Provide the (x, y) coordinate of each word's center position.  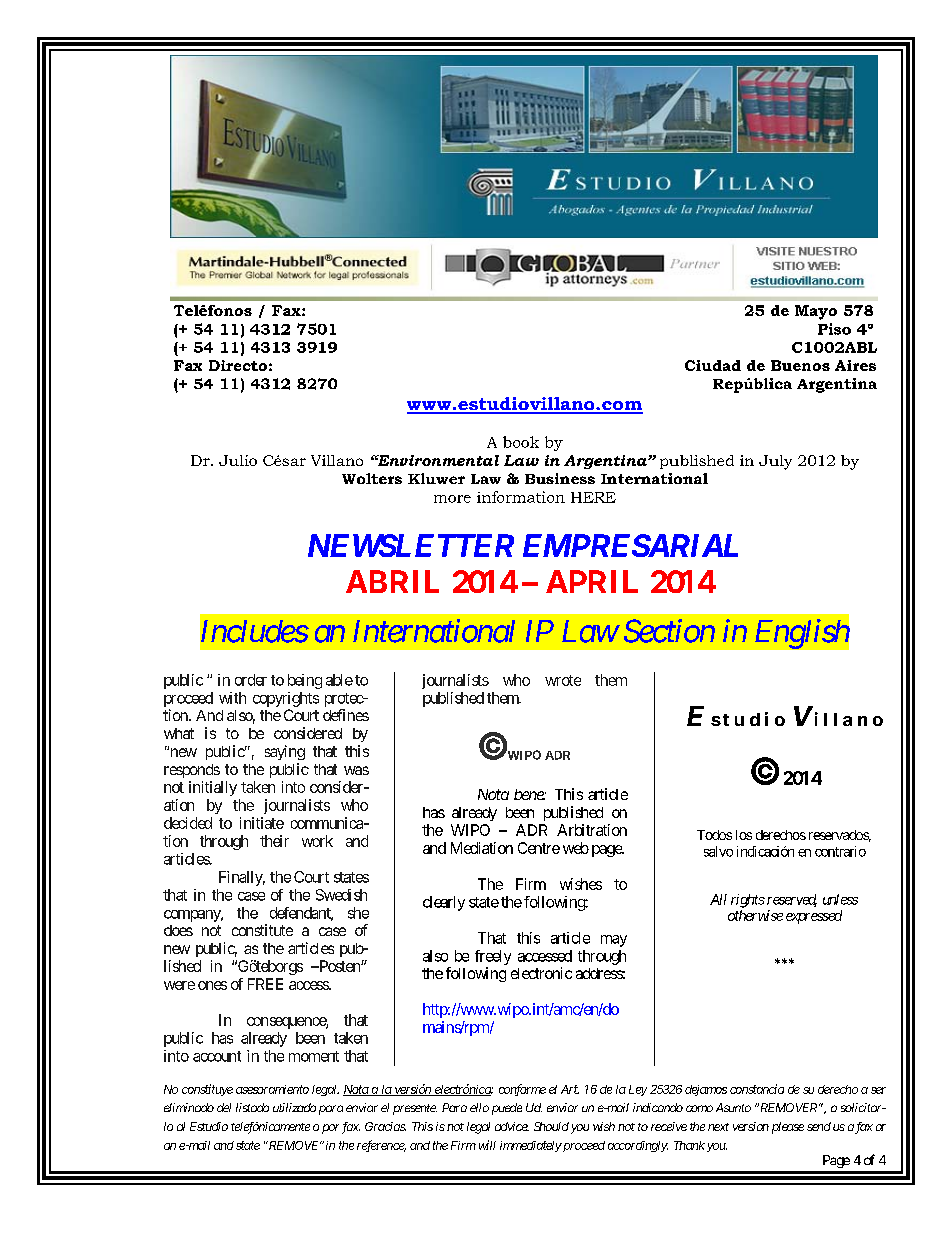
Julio (238, 460)
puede (507, 1109)
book (521, 442)
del (224, 1107)
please (788, 1128)
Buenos (800, 365)
